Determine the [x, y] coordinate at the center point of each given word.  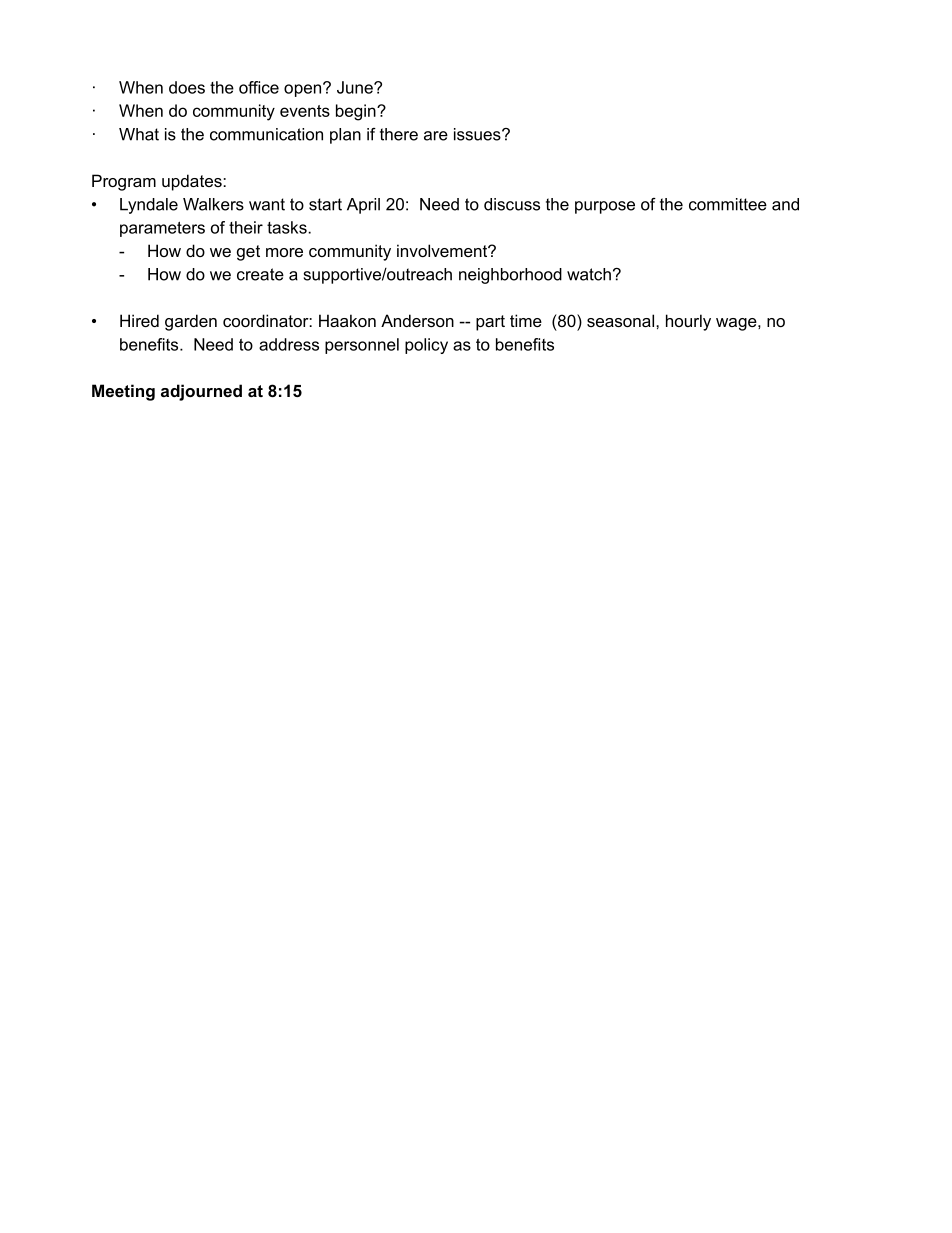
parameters [162, 229]
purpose [605, 207]
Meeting [123, 392]
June [356, 87]
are [436, 136]
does [187, 87]
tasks [288, 227]
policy [426, 346]
